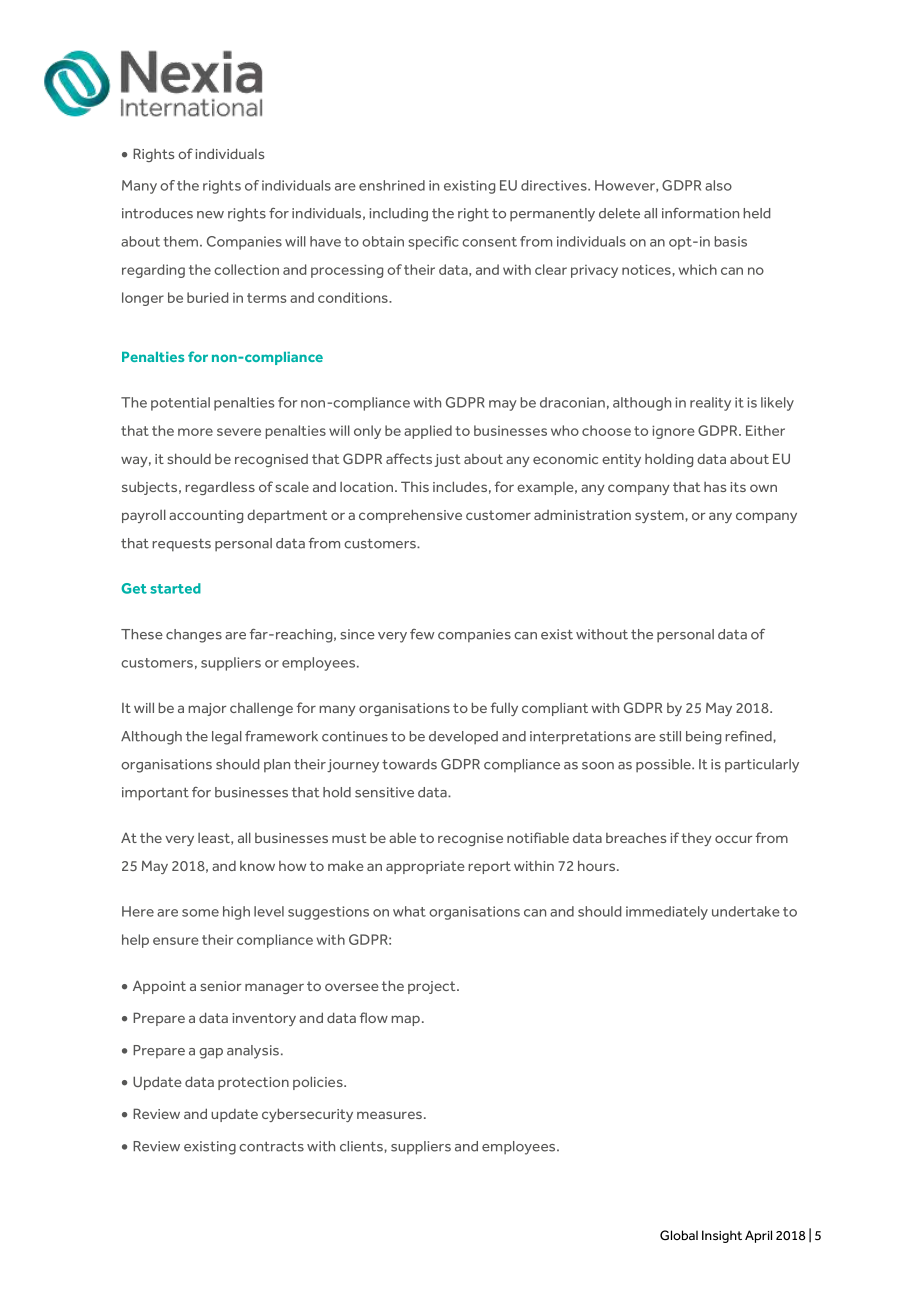  I want to click on new, so click(210, 215).
